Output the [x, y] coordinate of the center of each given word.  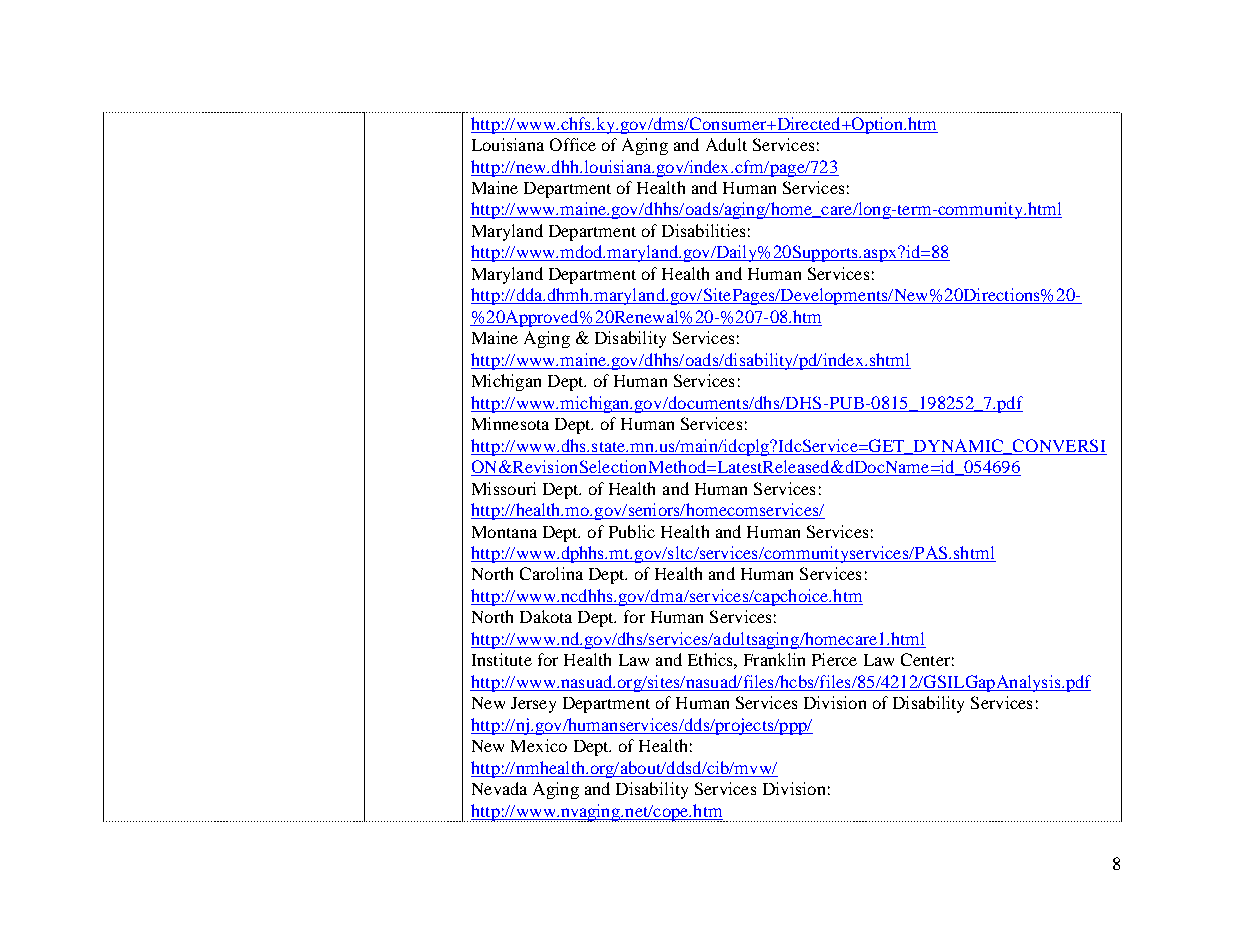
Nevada [499, 788]
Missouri [504, 488]
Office [573, 144]
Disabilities [703, 230]
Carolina [551, 573]
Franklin [774, 659]
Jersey [533, 705]
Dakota [546, 616]
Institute [502, 659]
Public [632, 531]
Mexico [539, 745]
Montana [504, 532]
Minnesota [510, 423]
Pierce [834, 659]
